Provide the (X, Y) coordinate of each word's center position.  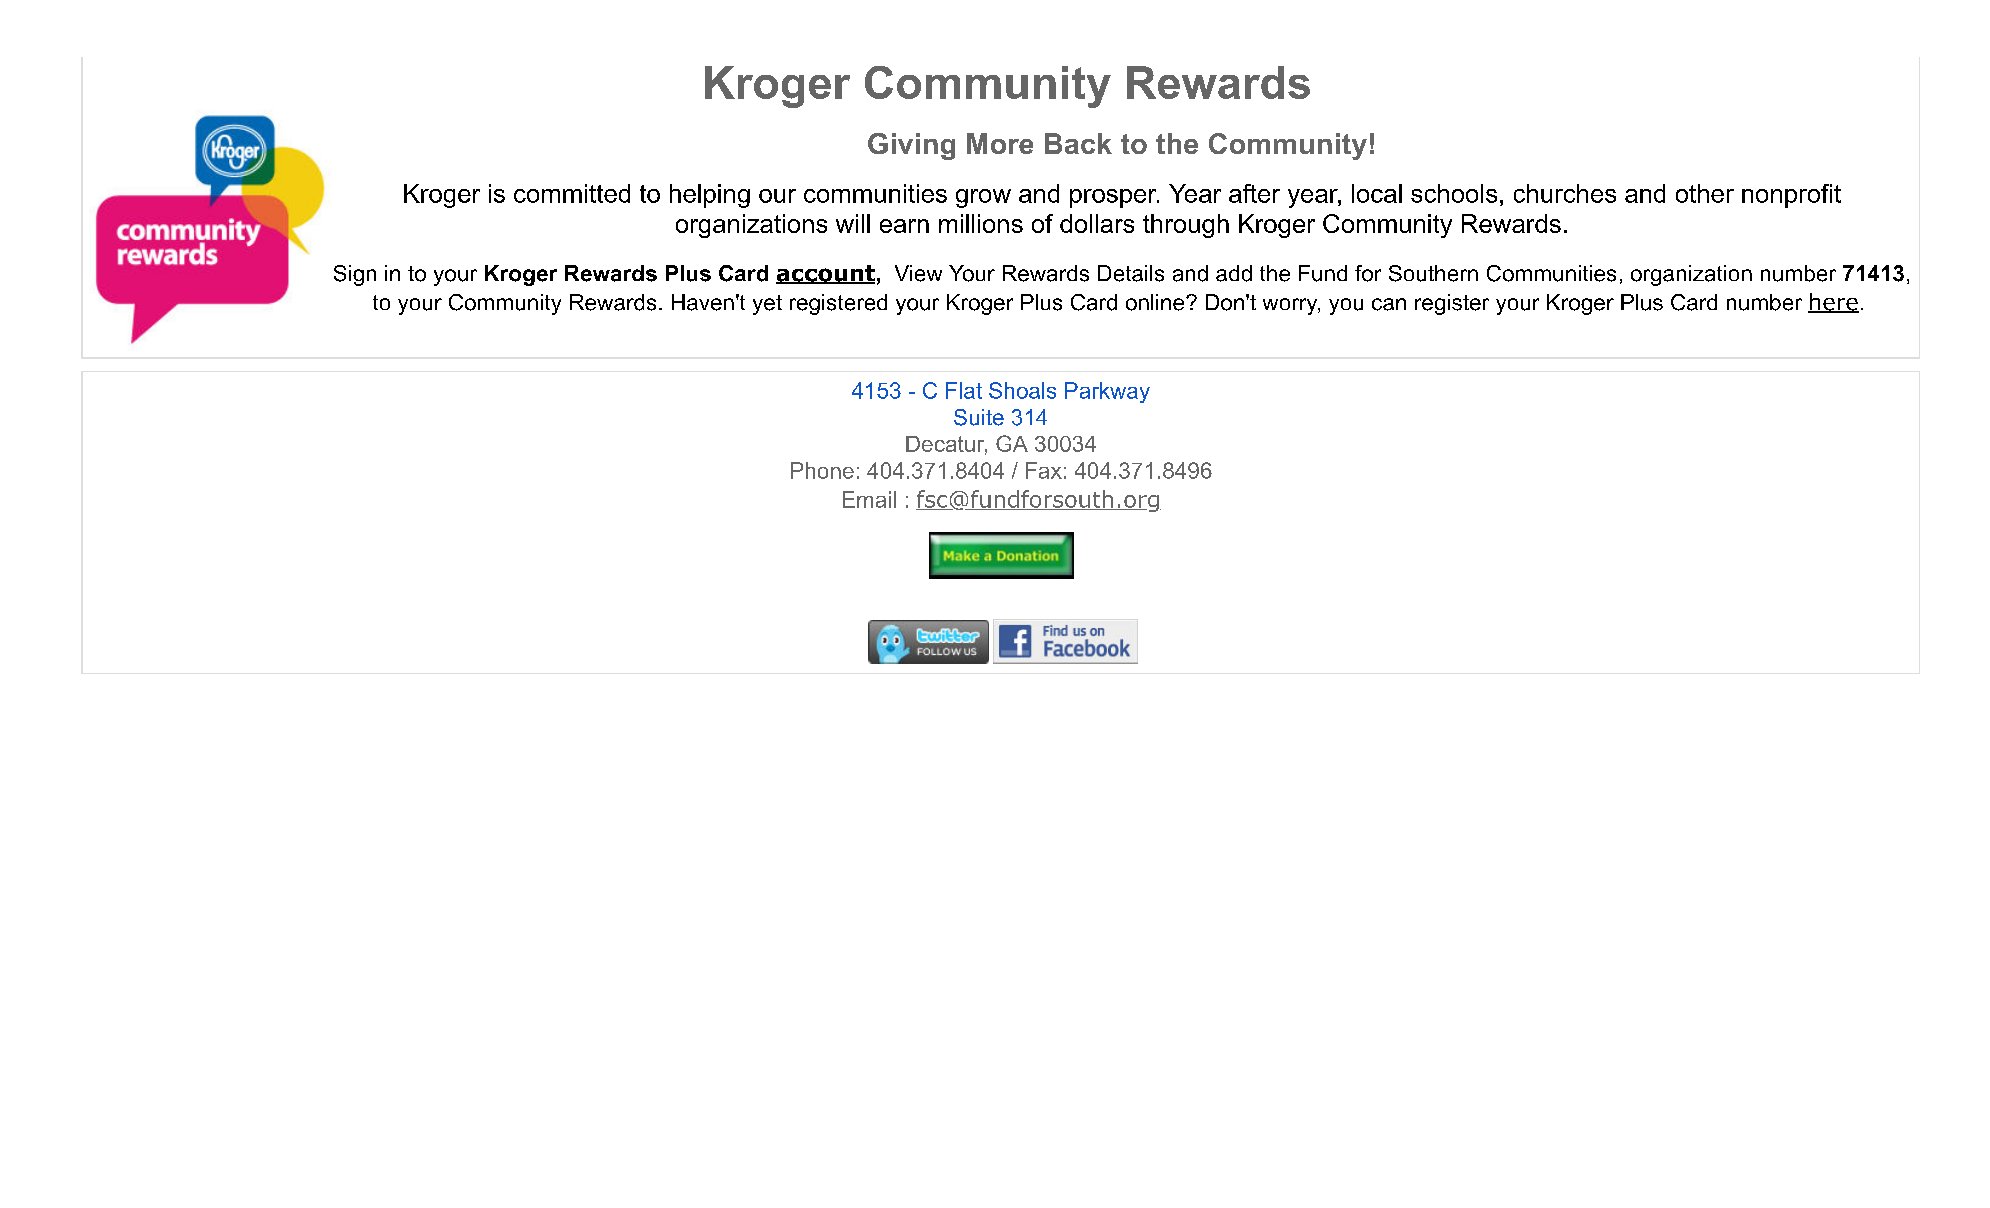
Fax (1044, 470)
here (1833, 303)
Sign (355, 275)
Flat (964, 390)
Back (1078, 143)
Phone (822, 470)
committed (572, 193)
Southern (1433, 273)
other (1705, 193)
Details (1131, 273)
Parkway (1107, 392)
